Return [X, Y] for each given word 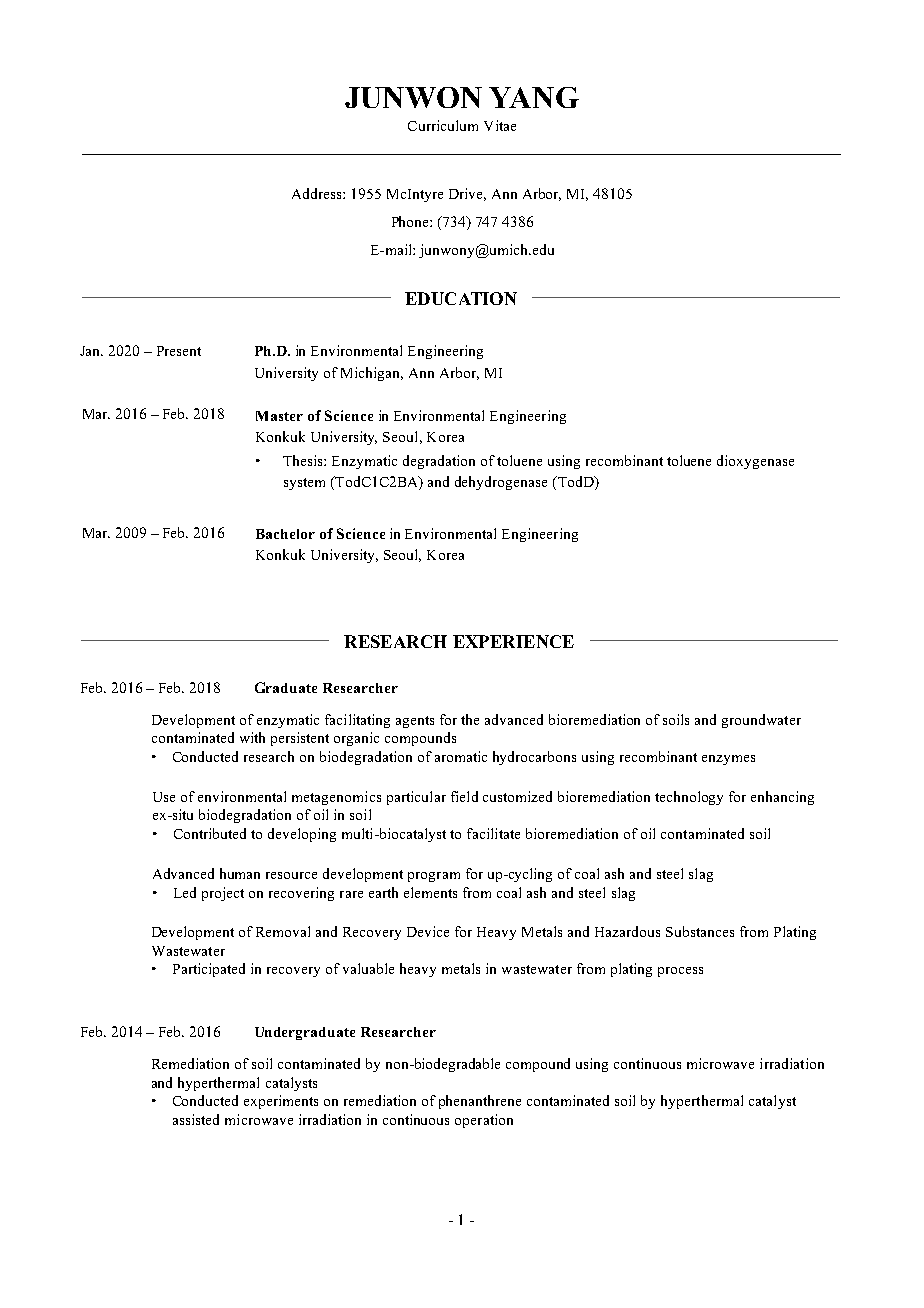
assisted [196, 1119]
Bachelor [285, 534]
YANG [534, 97]
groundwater [761, 721]
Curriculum [443, 125]
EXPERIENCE [513, 641]
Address [318, 193]
